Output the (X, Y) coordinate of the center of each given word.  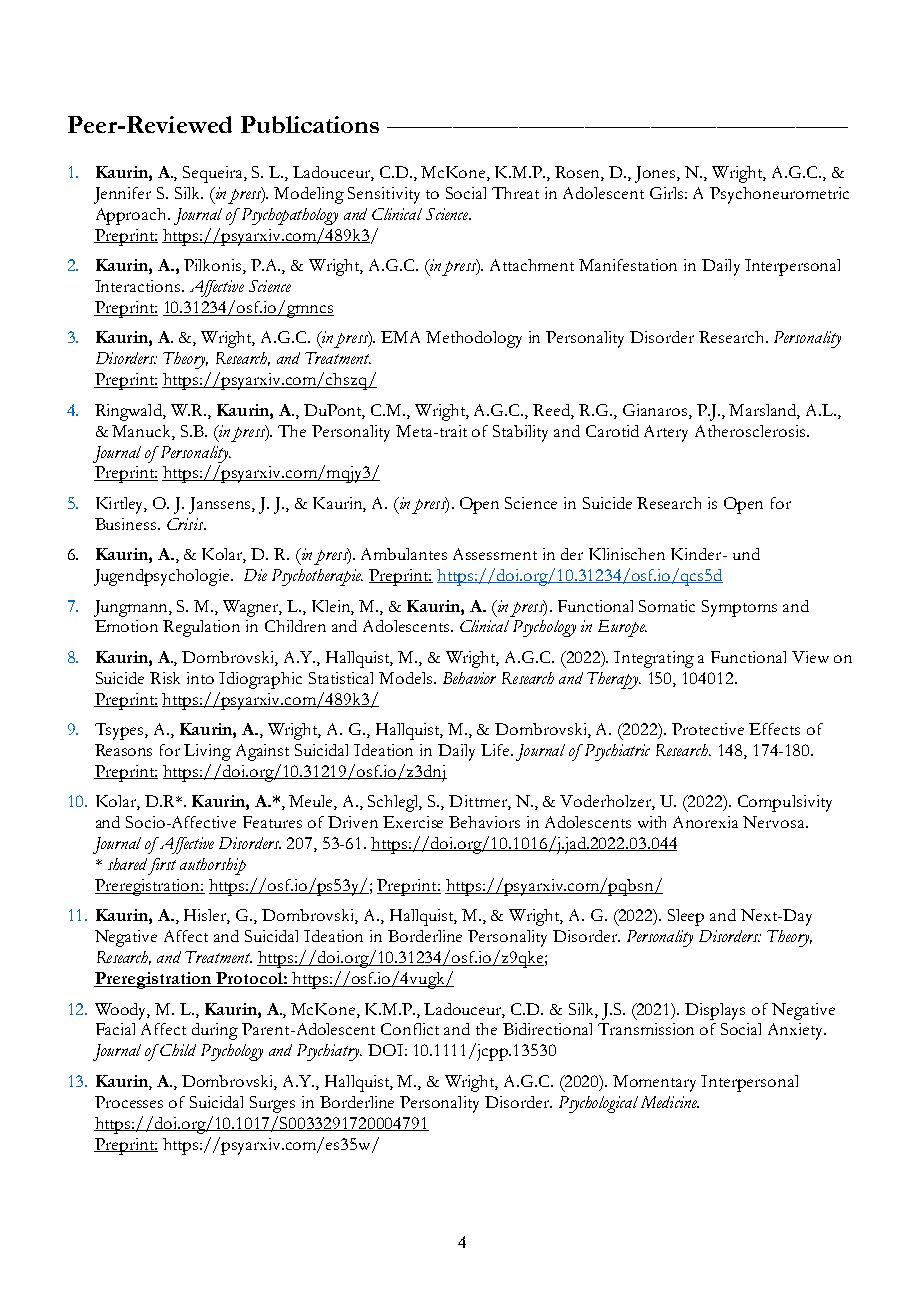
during (215, 1031)
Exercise (413, 822)
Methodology (474, 339)
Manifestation (628, 265)
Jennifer (122, 195)
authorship (213, 866)
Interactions (139, 286)
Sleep (686, 917)
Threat (515, 193)
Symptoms (739, 608)
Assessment (495, 554)
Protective (708, 729)
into (200, 678)
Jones (656, 174)
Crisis (186, 524)
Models (407, 678)
